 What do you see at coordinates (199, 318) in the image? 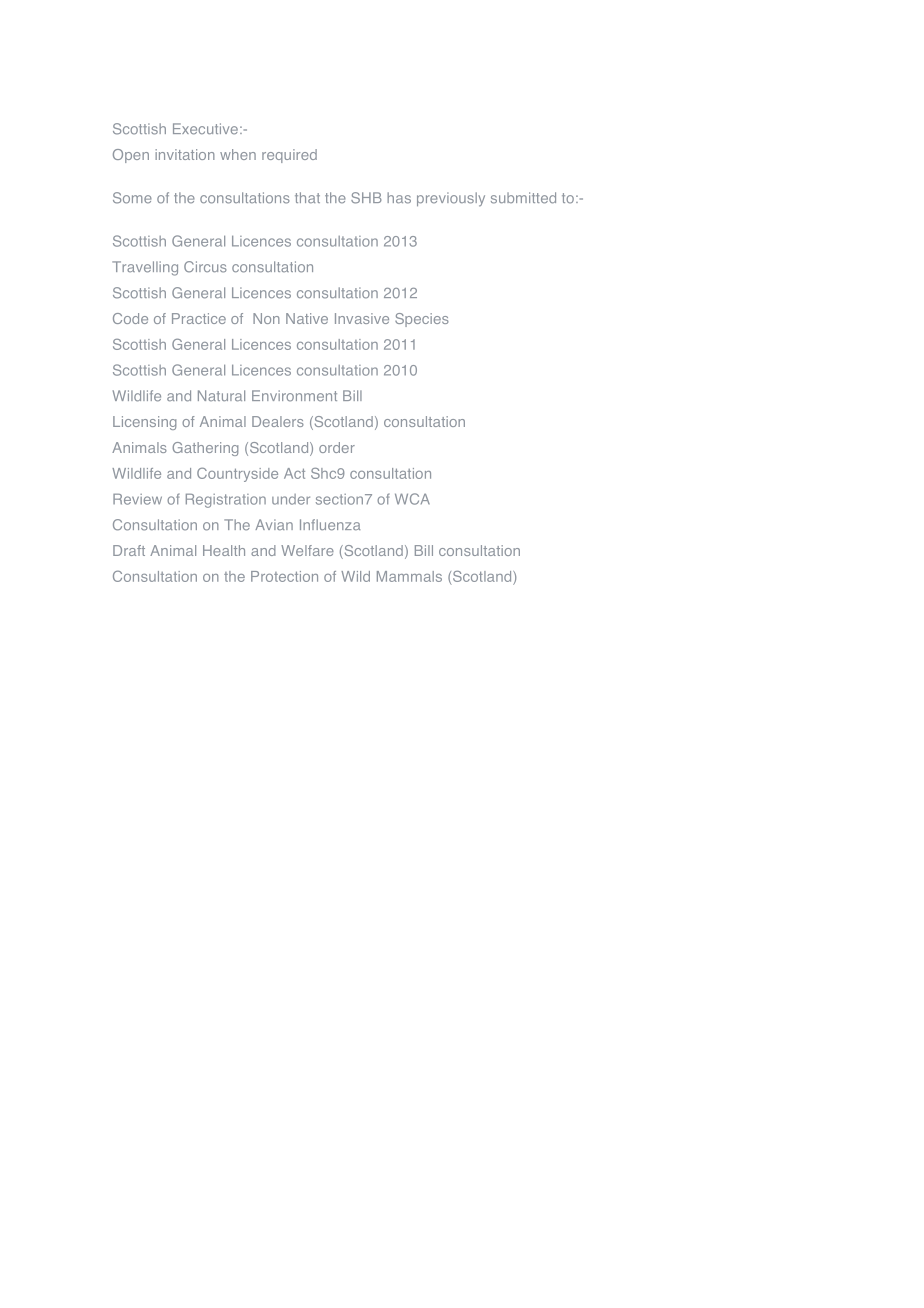
I see `Practice` at bounding box center [199, 318].
